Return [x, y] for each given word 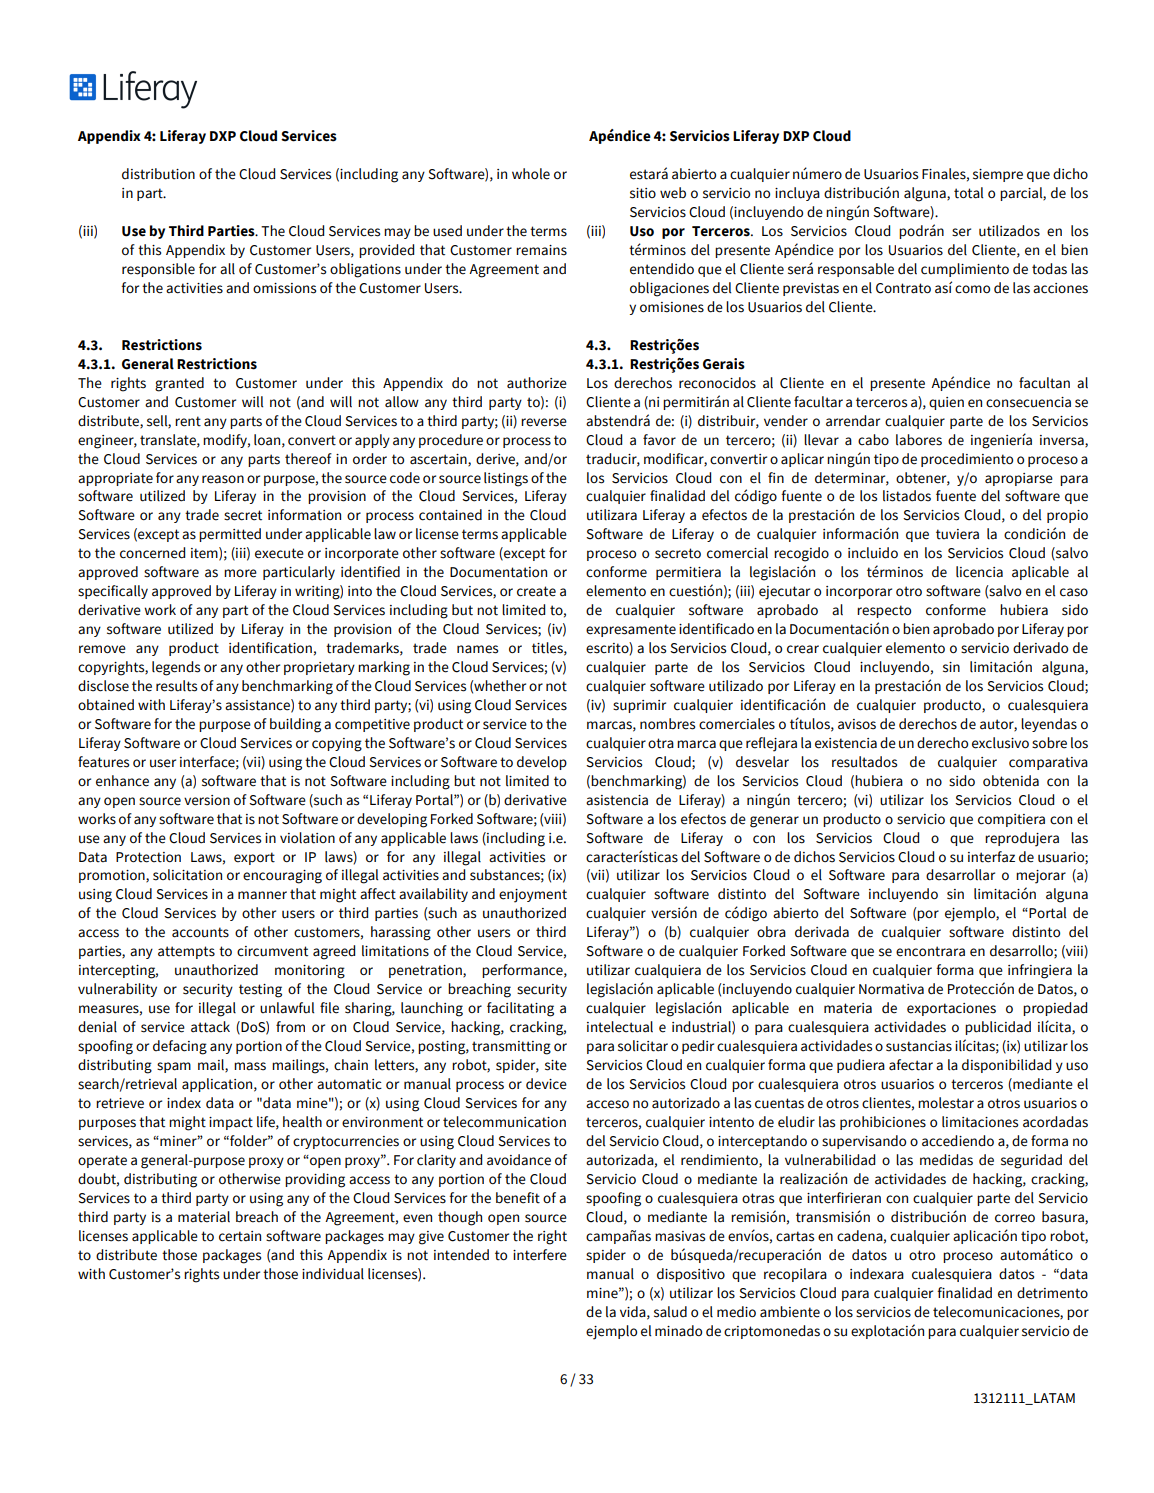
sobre [1049, 743]
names [477, 649]
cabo [873, 439]
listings [506, 479]
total [968, 193]
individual [333, 1273]
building [295, 725]
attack [210, 1027]
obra [771, 932]
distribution [158, 174]
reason [223, 479]
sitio [643, 193]
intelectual [620, 1027]
